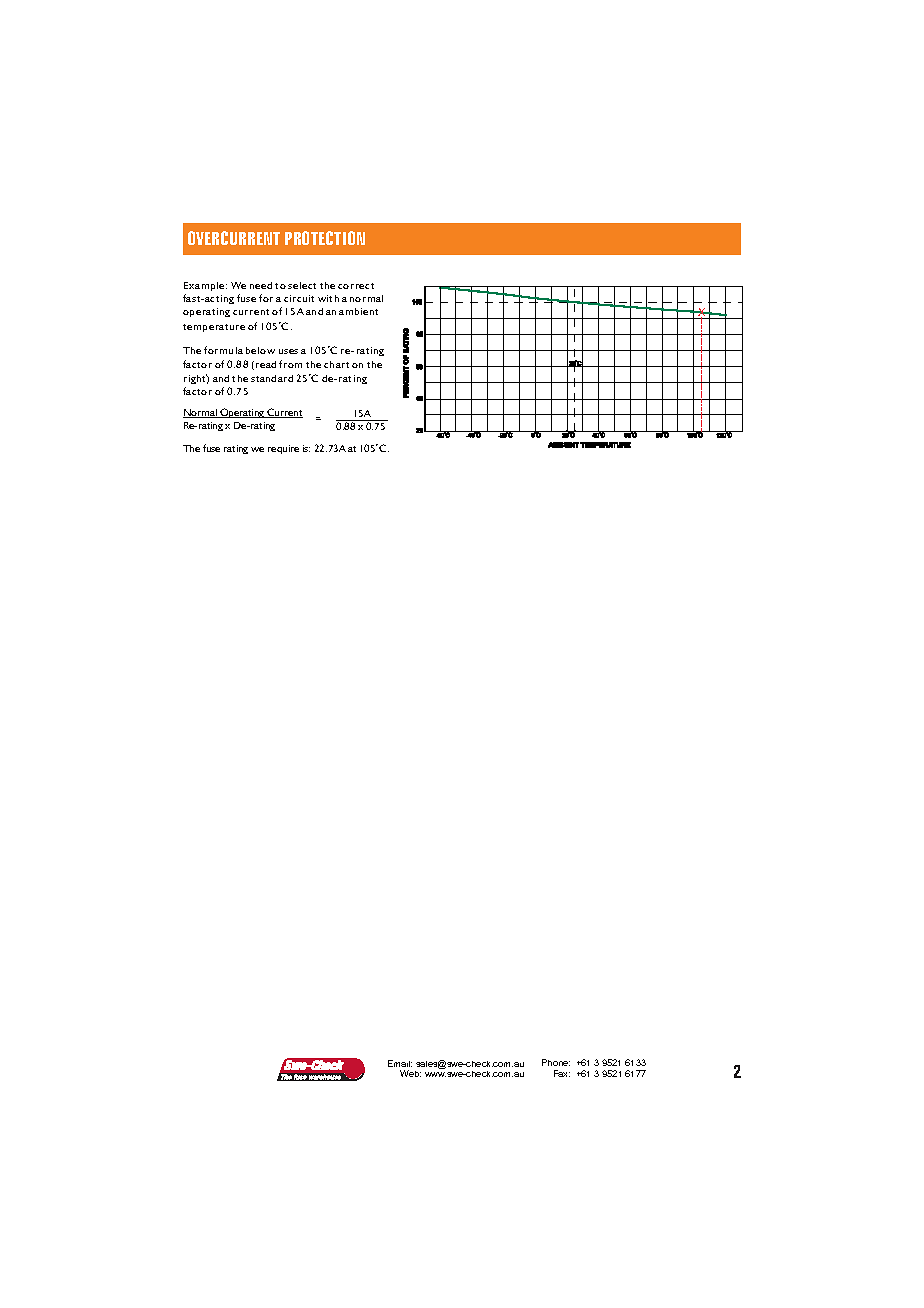 The width and height of the screenshot is (924, 1308). I want to click on from, so click(290, 364).
